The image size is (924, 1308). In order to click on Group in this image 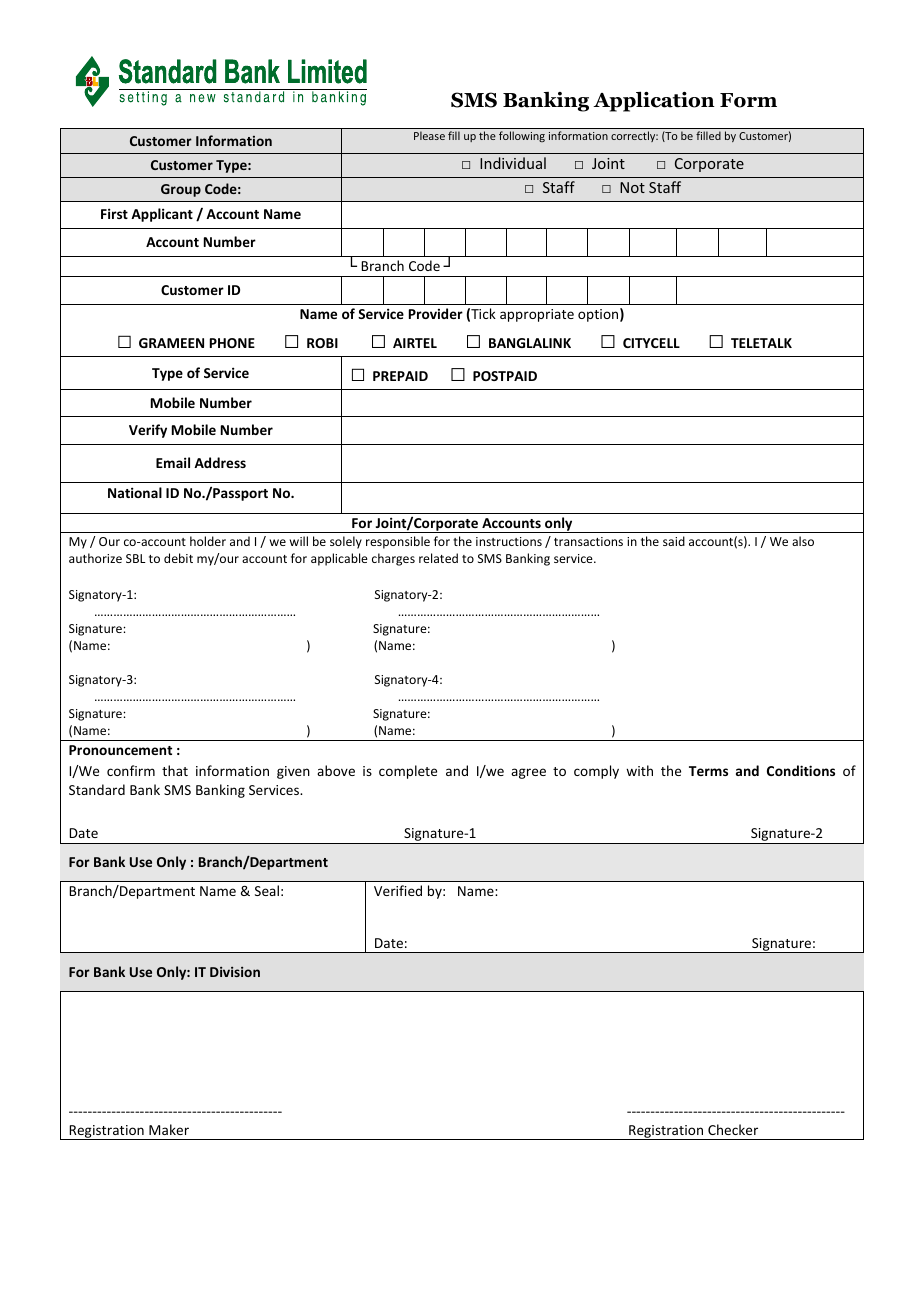, I will do `click(181, 190)`.
